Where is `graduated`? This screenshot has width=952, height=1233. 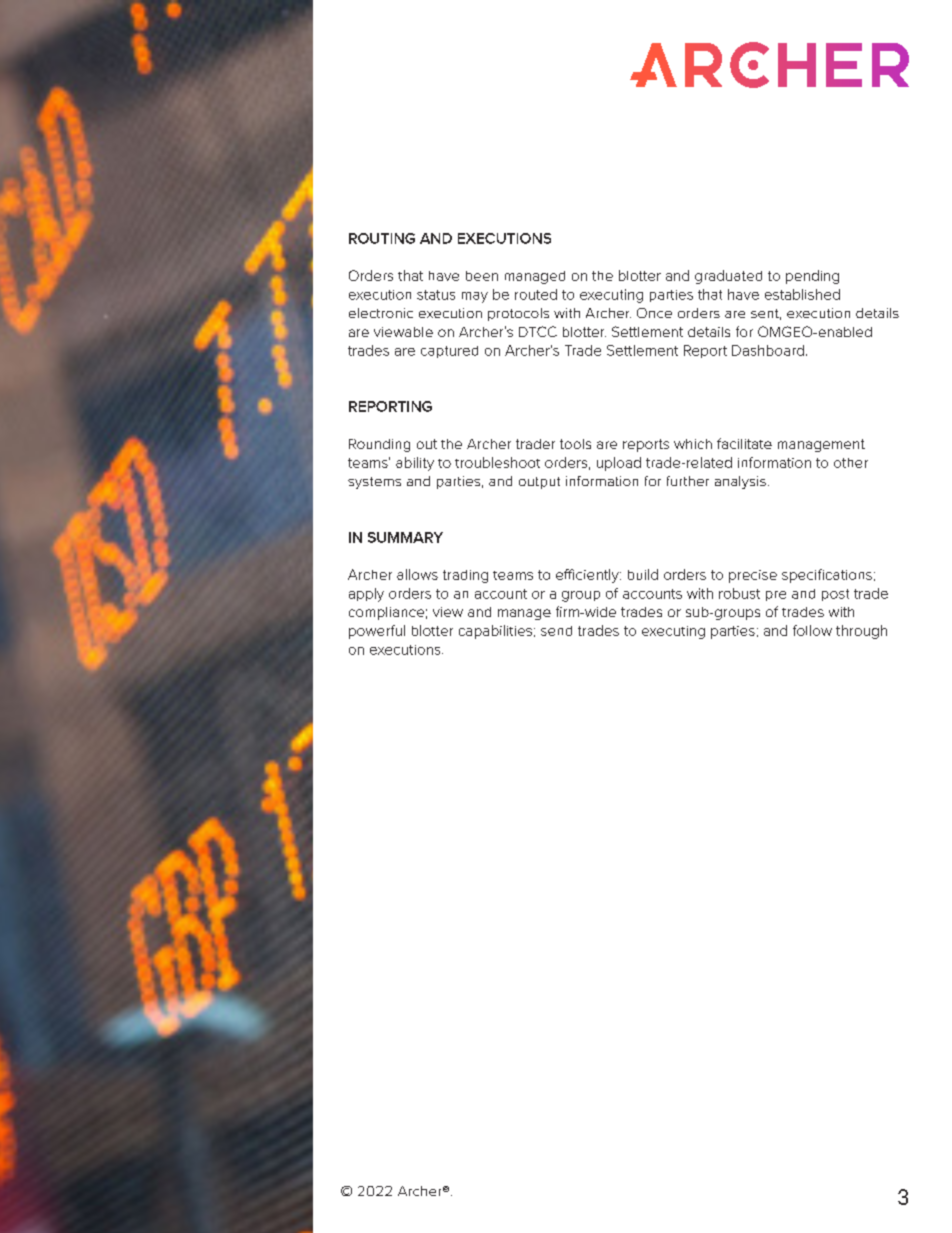
graduated is located at coordinates (728, 277).
